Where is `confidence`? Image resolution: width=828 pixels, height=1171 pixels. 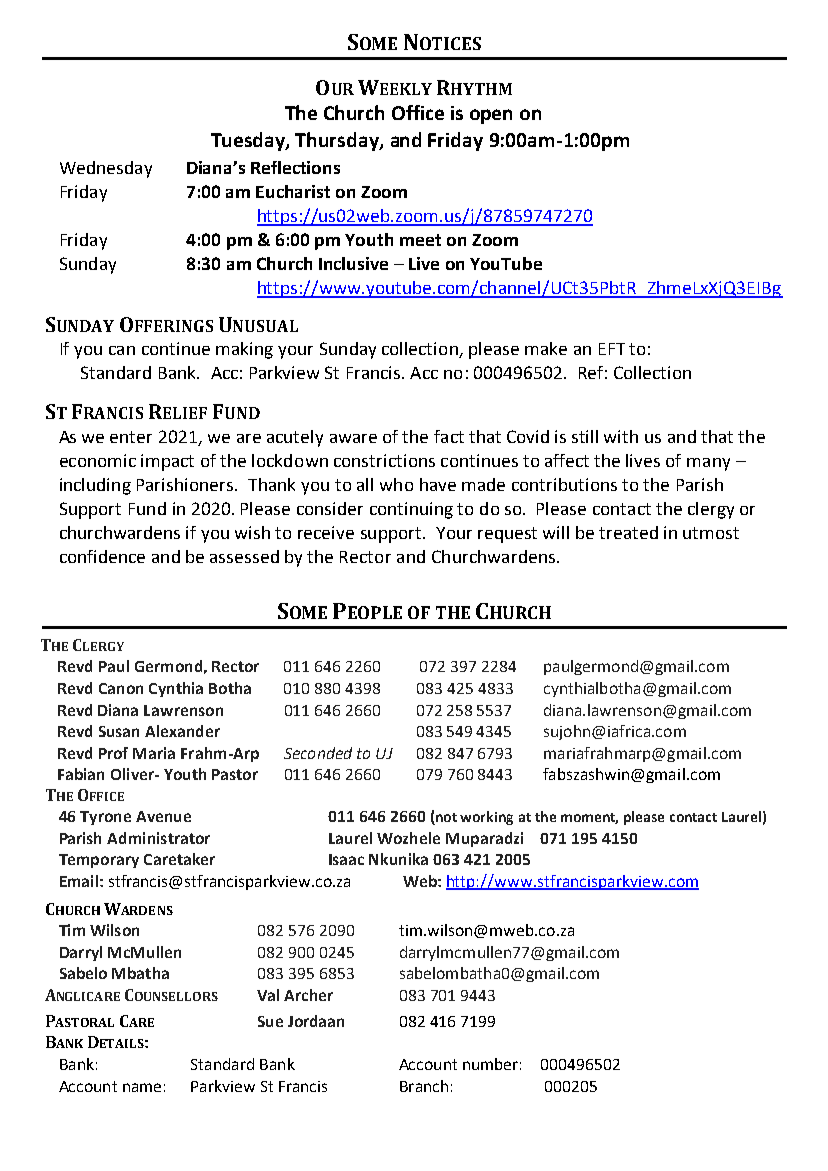 confidence is located at coordinates (102, 556).
